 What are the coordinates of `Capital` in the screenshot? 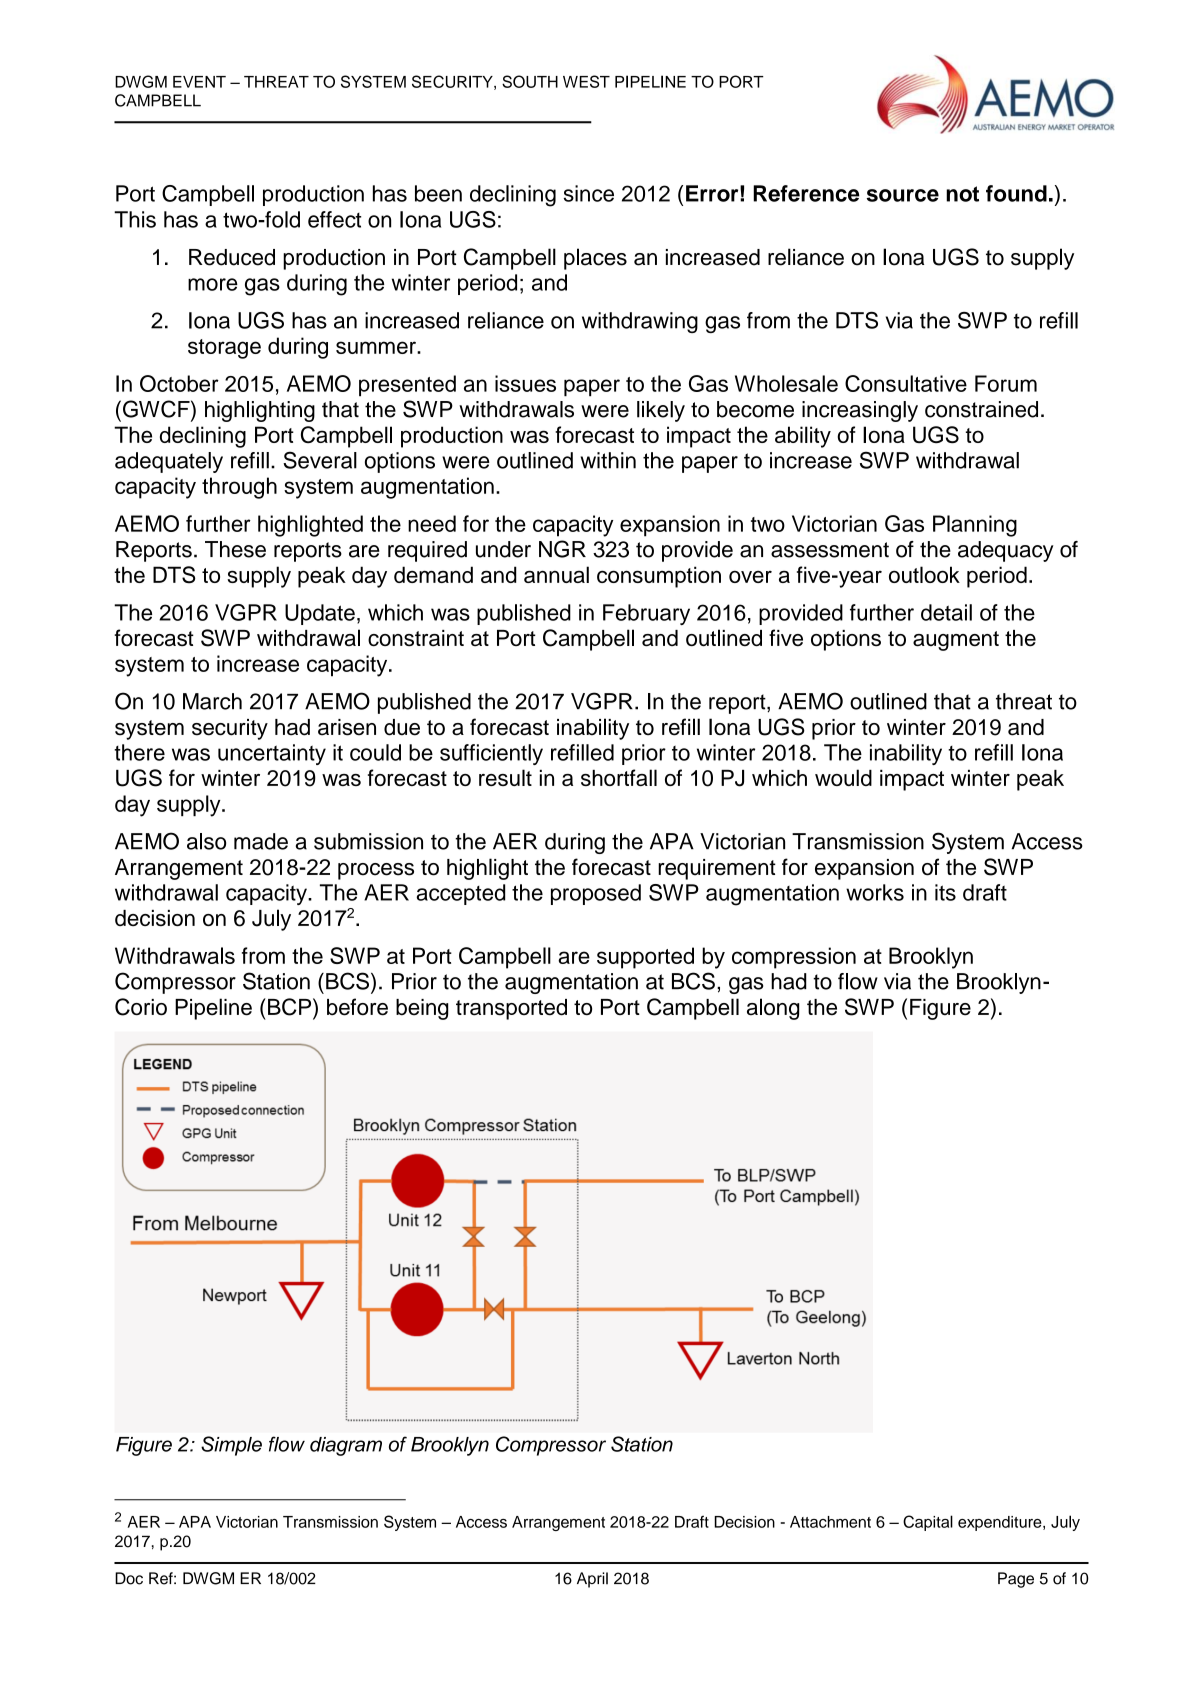 It's located at (928, 1523).
